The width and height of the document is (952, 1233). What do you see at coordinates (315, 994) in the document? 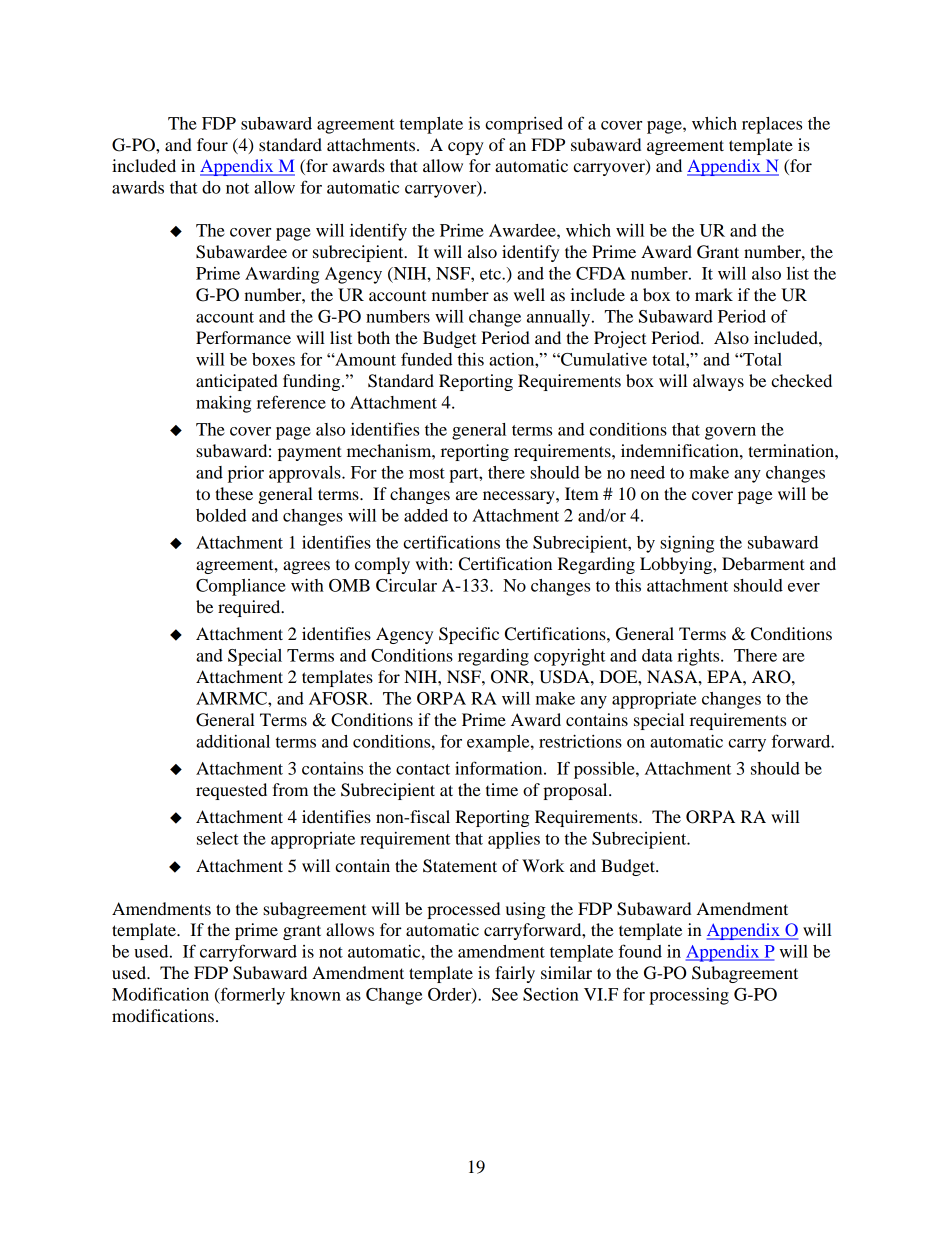
I see `known` at bounding box center [315, 994].
